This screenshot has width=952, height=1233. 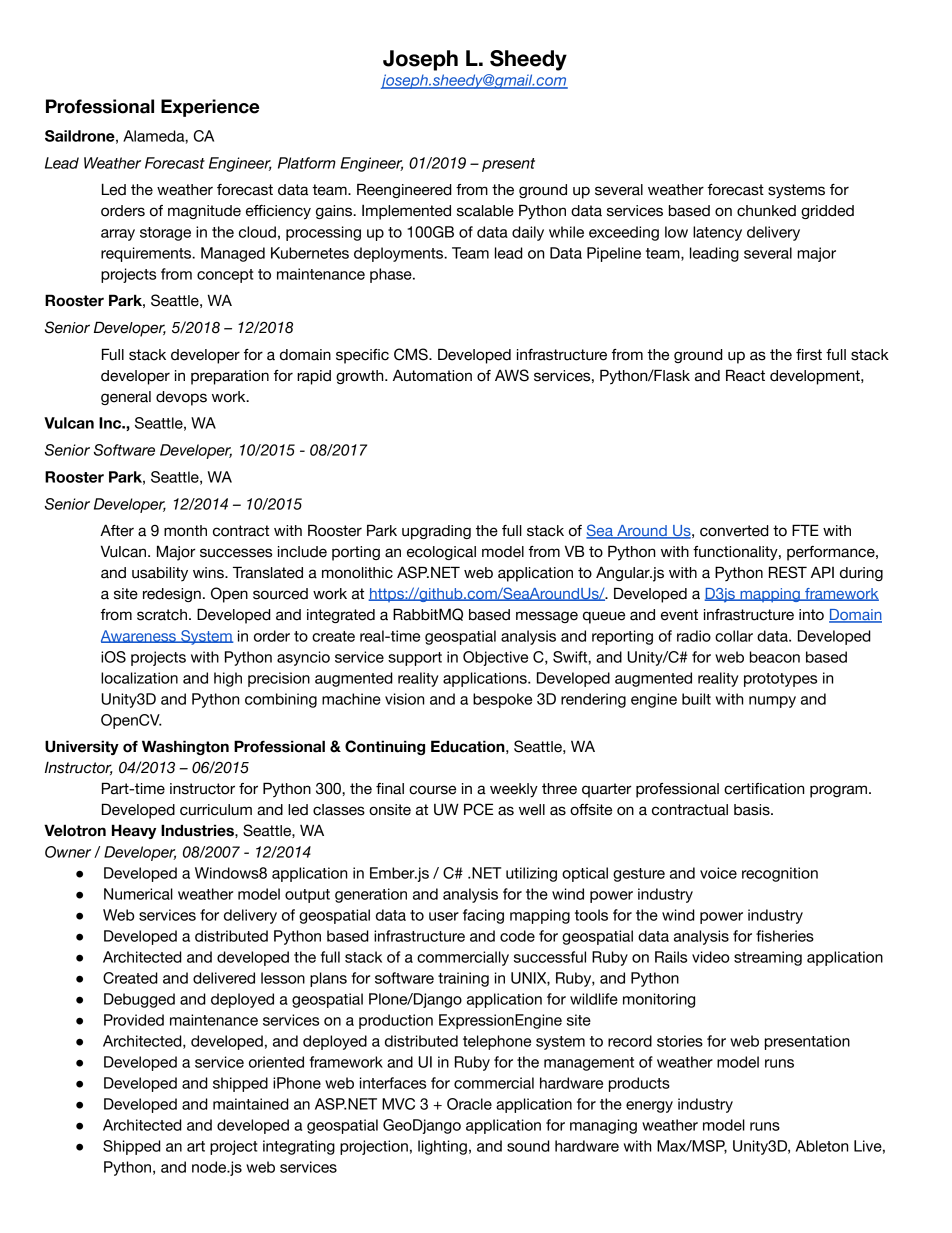 What do you see at coordinates (412, 354) in the screenshot?
I see `CMS` at bounding box center [412, 354].
